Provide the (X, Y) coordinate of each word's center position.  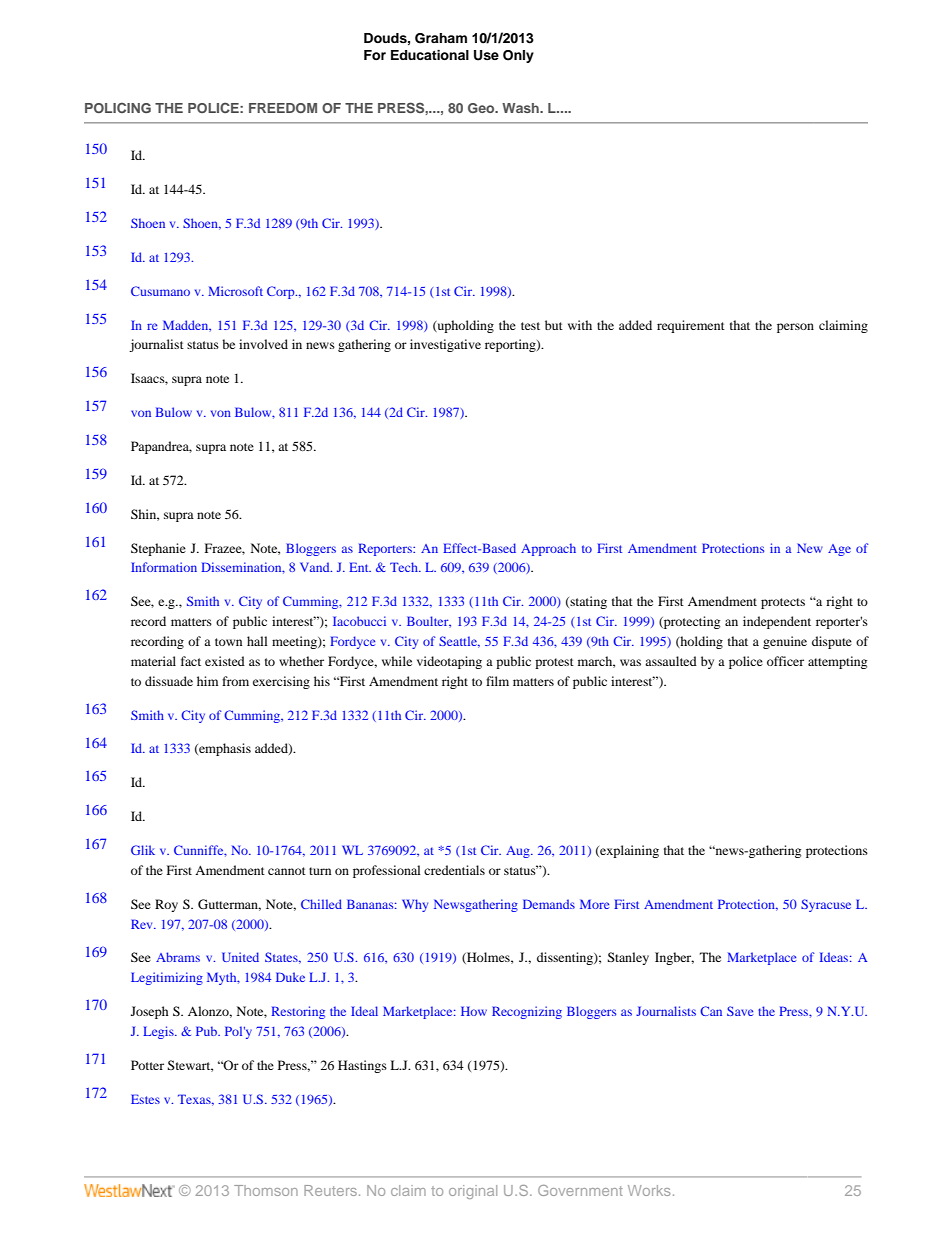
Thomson (266, 1190)
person (795, 328)
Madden (187, 325)
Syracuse (826, 905)
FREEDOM (283, 108)
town (228, 642)
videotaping (449, 662)
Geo (482, 108)
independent (777, 622)
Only (518, 56)
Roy (166, 905)
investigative (445, 345)
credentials (454, 870)
